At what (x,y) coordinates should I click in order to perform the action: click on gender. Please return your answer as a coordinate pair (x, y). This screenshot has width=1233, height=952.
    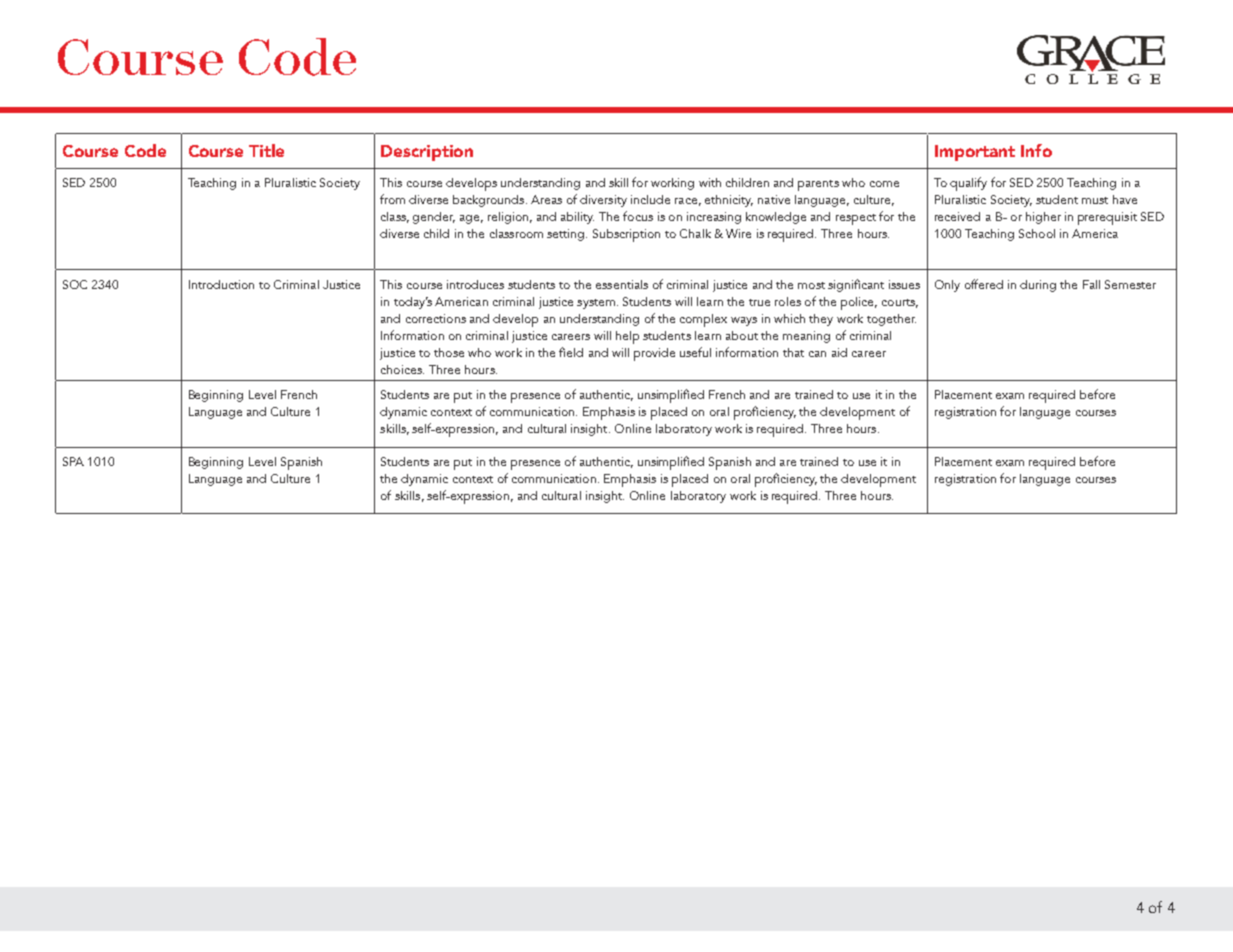
    Looking at the image, I should click on (434, 218).
